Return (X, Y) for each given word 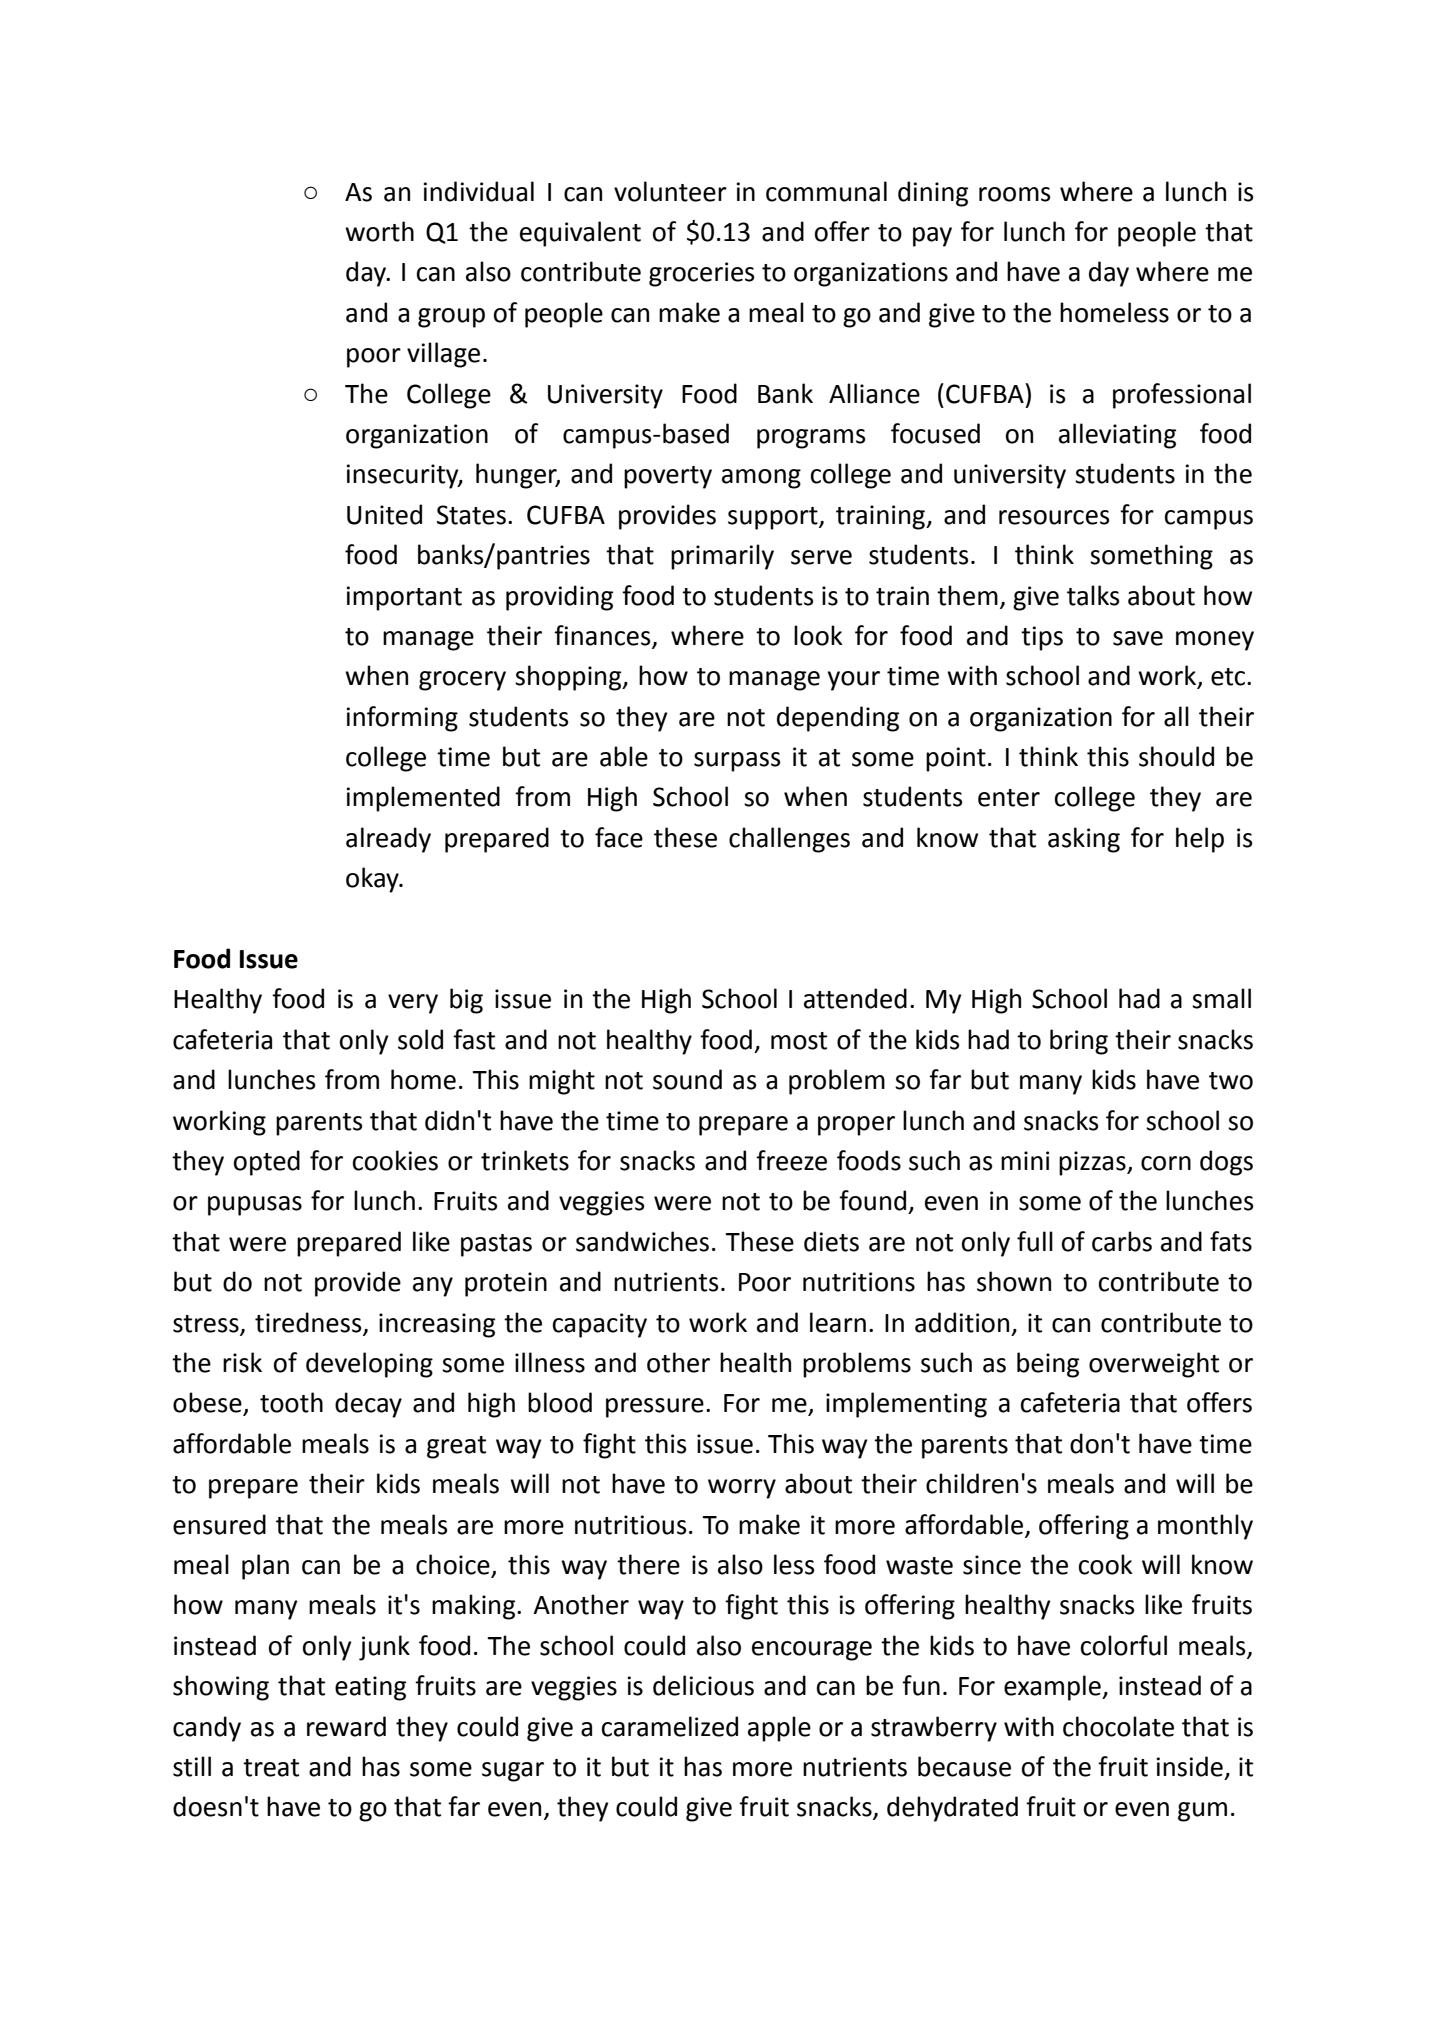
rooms (1015, 194)
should (1176, 756)
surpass (737, 762)
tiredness (308, 1322)
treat (271, 1768)
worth (379, 231)
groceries (702, 274)
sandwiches (642, 1241)
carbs (1122, 1241)
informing (402, 719)
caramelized (670, 1726)
